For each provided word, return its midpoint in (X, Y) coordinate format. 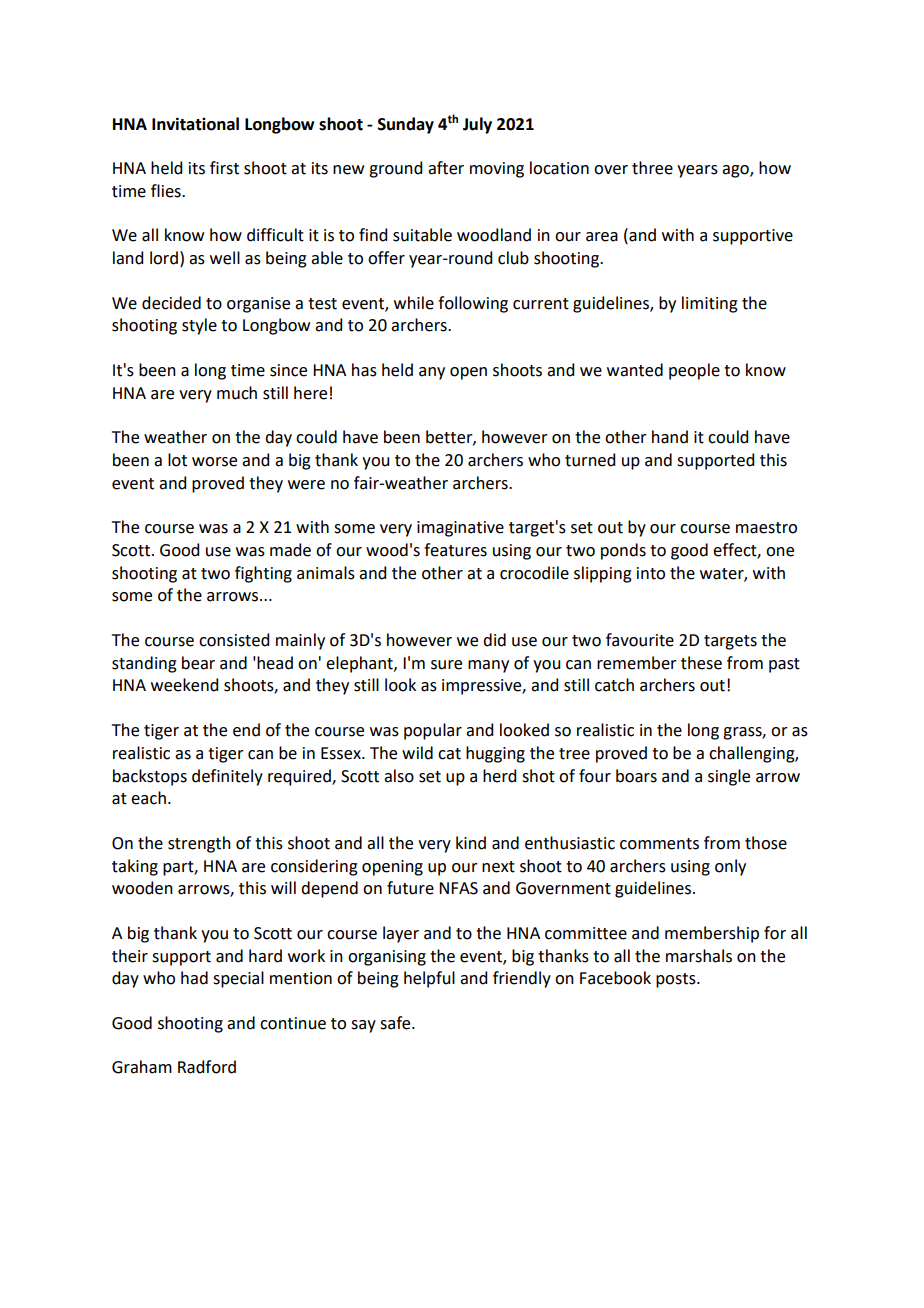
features (455, 550)
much (237, 393)
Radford (207, 1067)
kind (471, 843)
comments (659, 844)
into (651, 573)
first (224, 168)
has (364, 370)
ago (736, 171)
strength (199, 844)
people (694, 371)
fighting (263, 574)
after (446, 168)
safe (396, 1023)
